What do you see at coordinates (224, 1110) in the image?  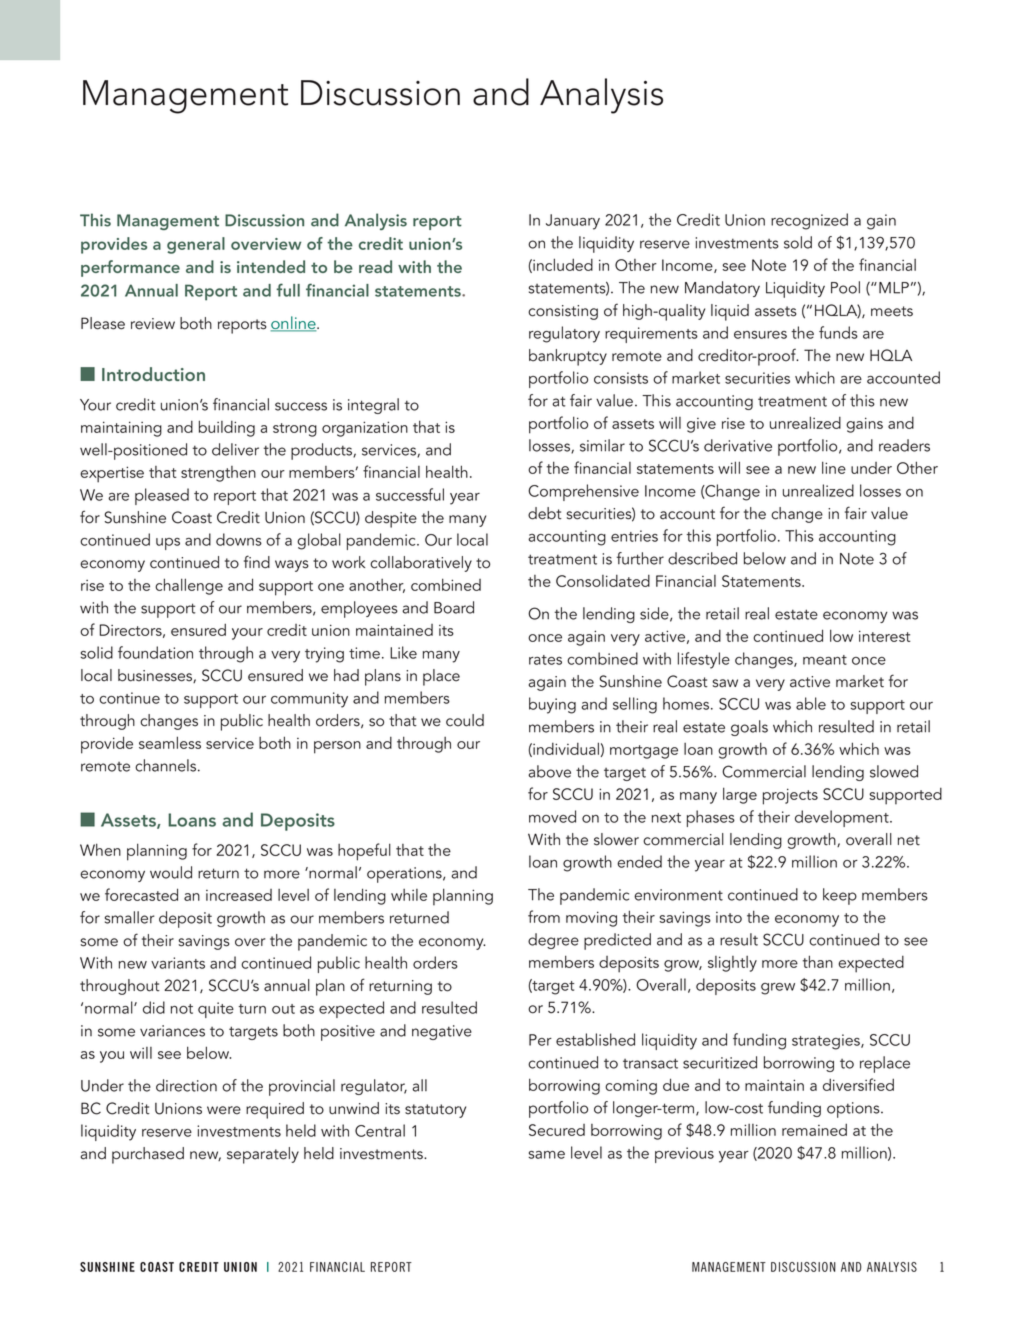 I see `were` at bounding box center [224, 1110].
